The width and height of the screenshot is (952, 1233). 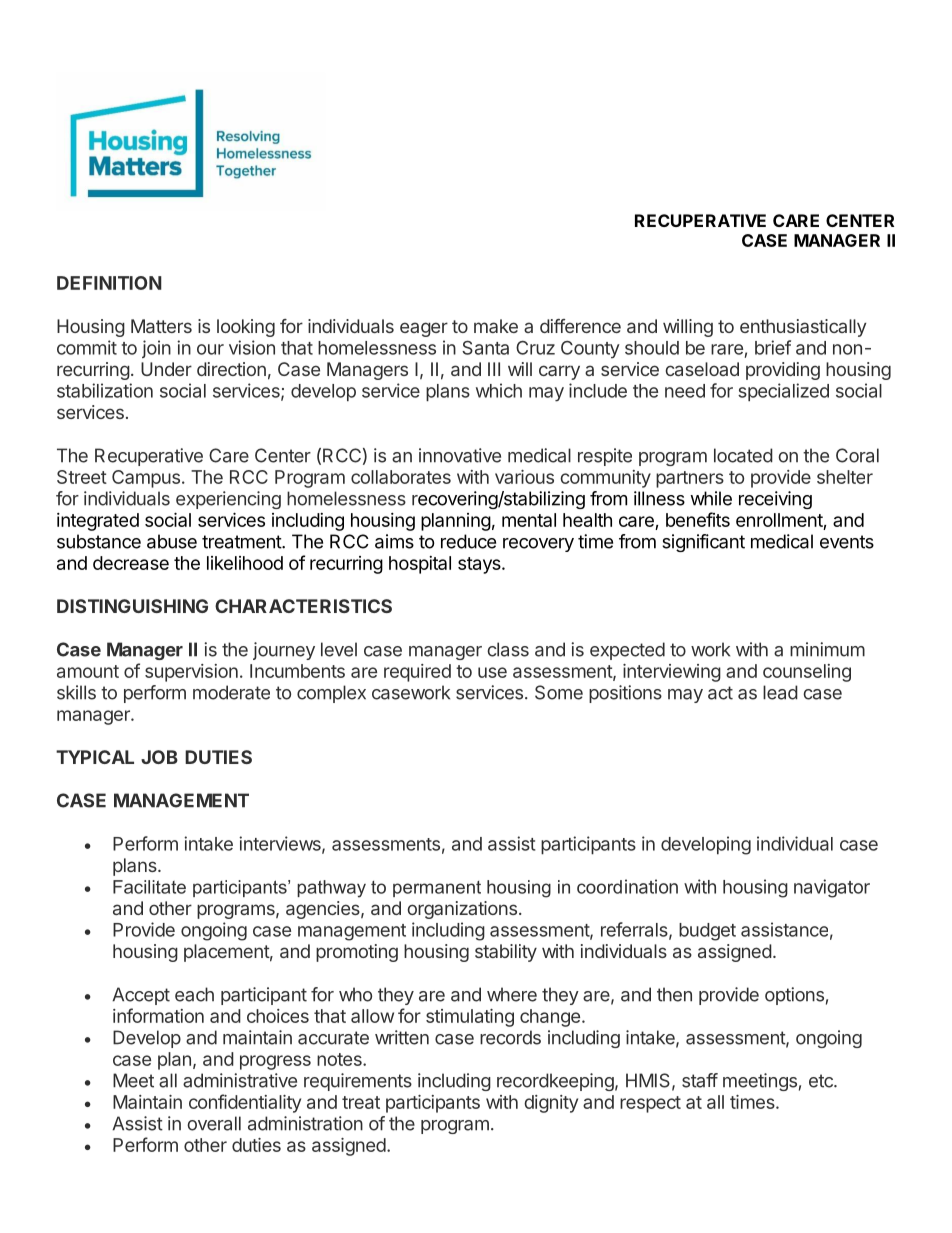 What do you see at coordinates (803, 328) in the screenshot?
I see `enthusiastically` at bounding box center [803, 328].
